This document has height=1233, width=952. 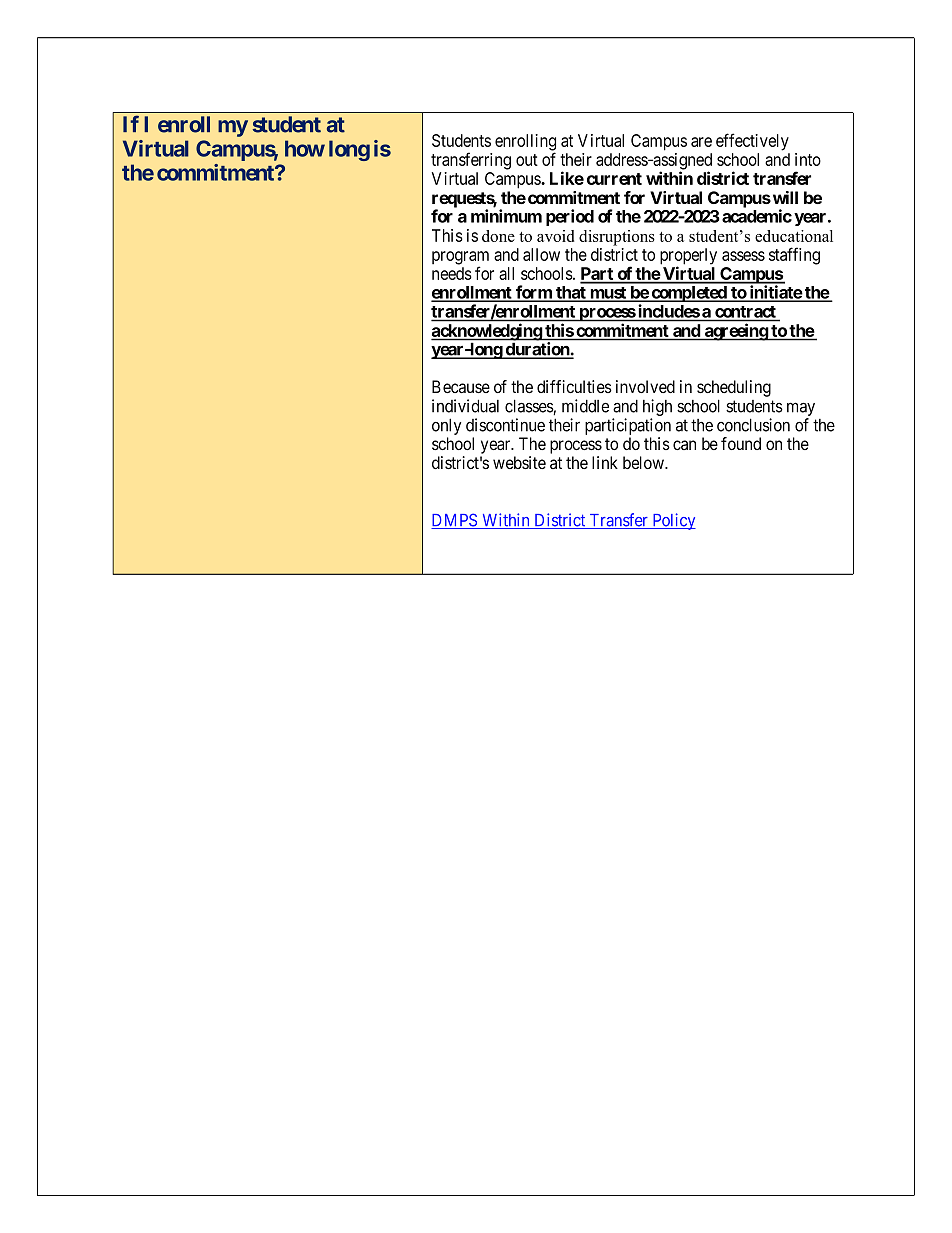 What do you see at coordinates (455, 521) in the document?
I see `DMPS` at bounding box center [455, 521].
